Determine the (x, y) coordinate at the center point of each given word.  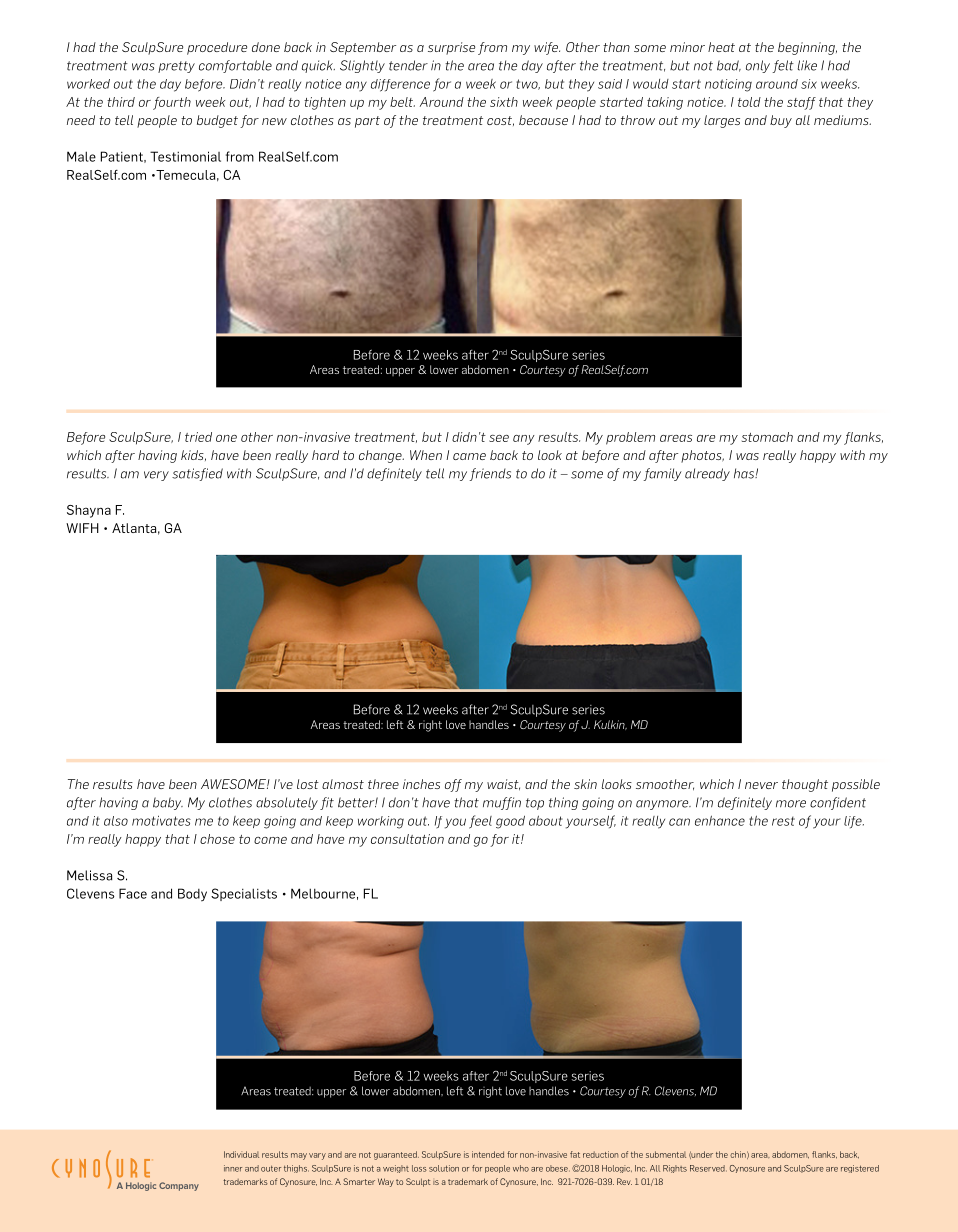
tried (198, 437)
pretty (176, 67)
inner (233, 1168)
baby (168, 803)
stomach (767, 437)
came (469, 456)
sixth (504, 102)
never (761, 785)
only (758, 66)
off (453, 785)
